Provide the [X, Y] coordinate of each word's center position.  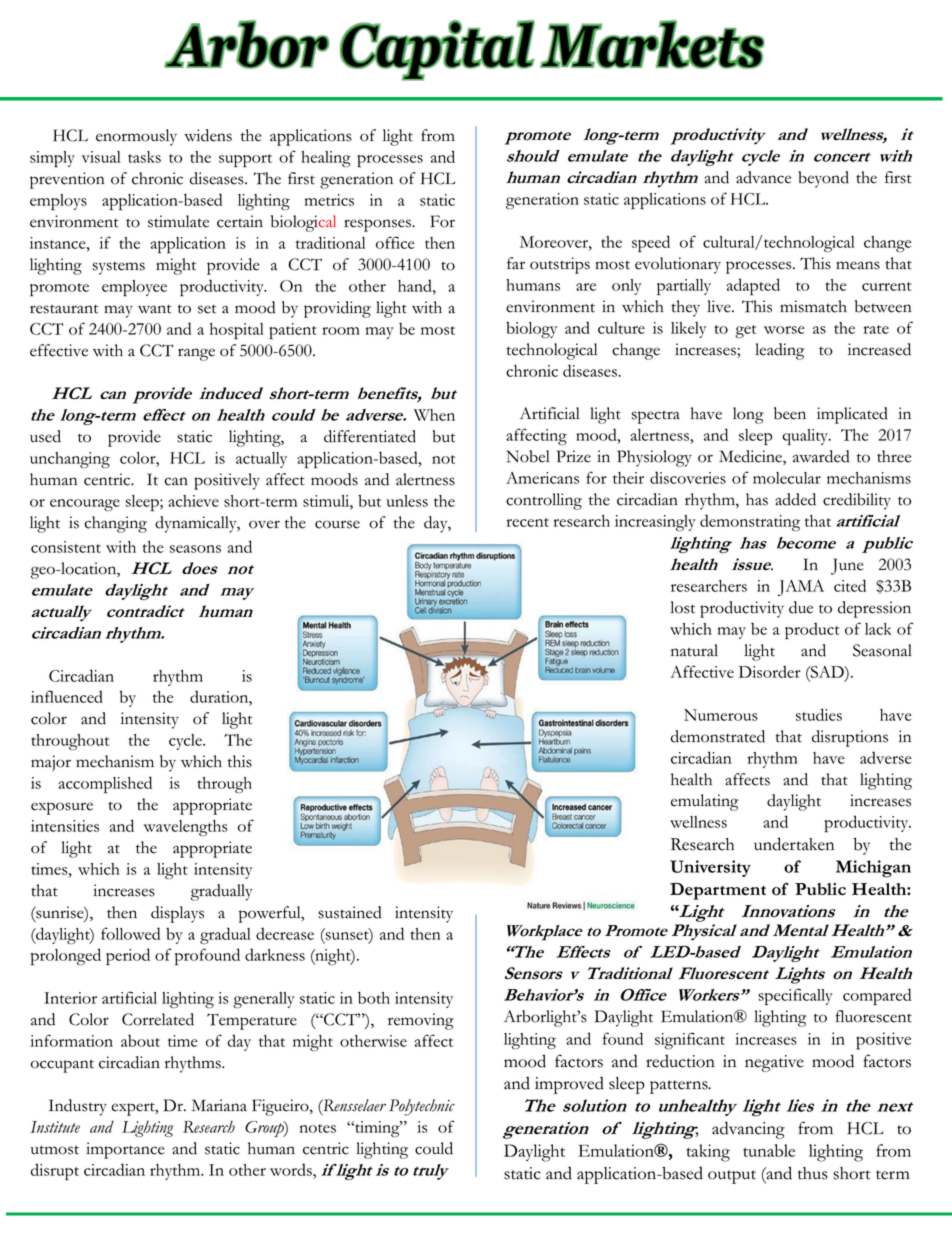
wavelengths [185, 828]
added [795, 499]
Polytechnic [422, 1107]
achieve [193, 501]
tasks [144, 157]
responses [378, 225]
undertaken [794, 844]
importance [125, 1150]
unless [407, 501]
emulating [704, 802]
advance [763, 177]
